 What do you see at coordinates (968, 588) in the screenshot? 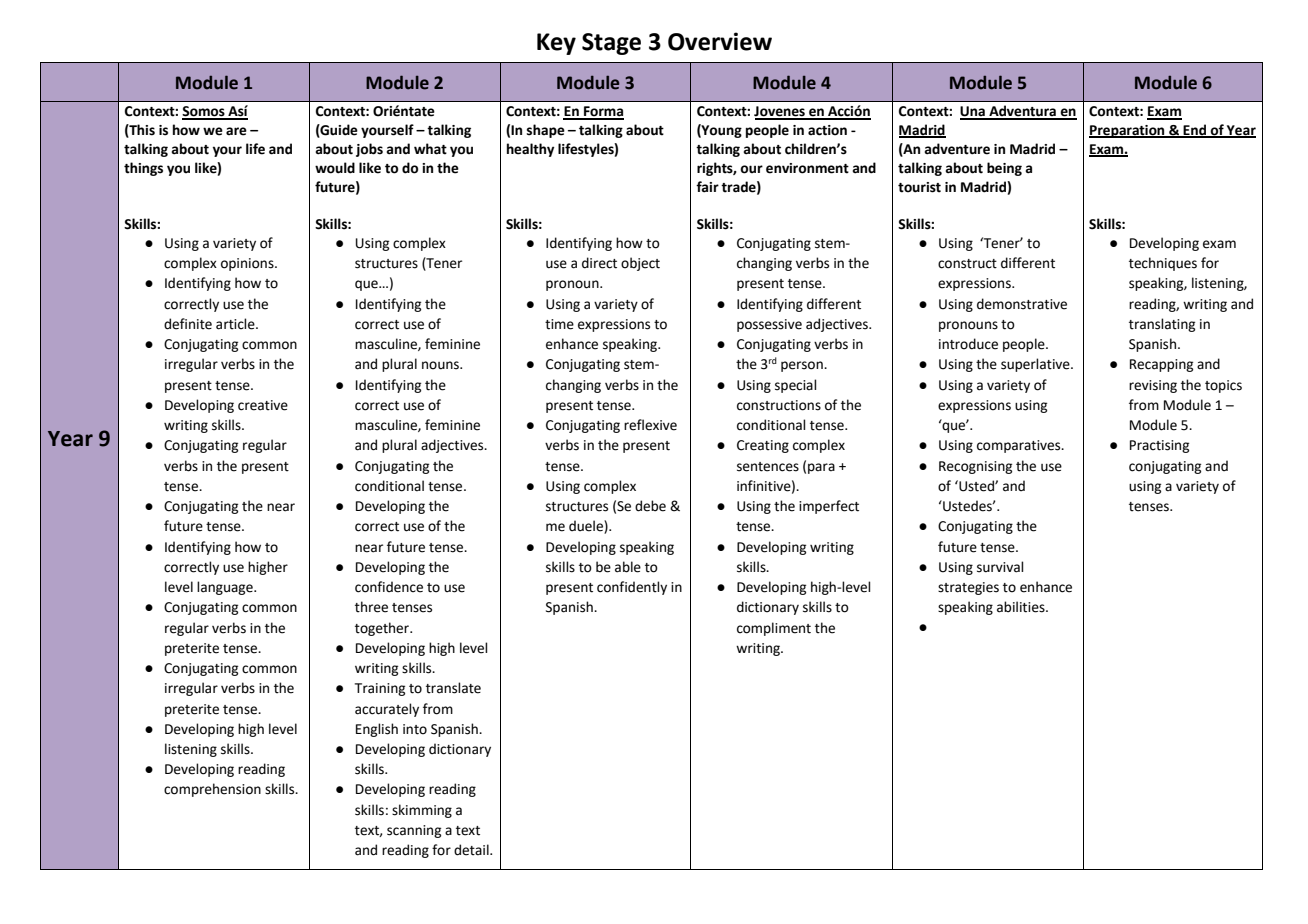
I see `strategies` at bounding box center [968, 588].
